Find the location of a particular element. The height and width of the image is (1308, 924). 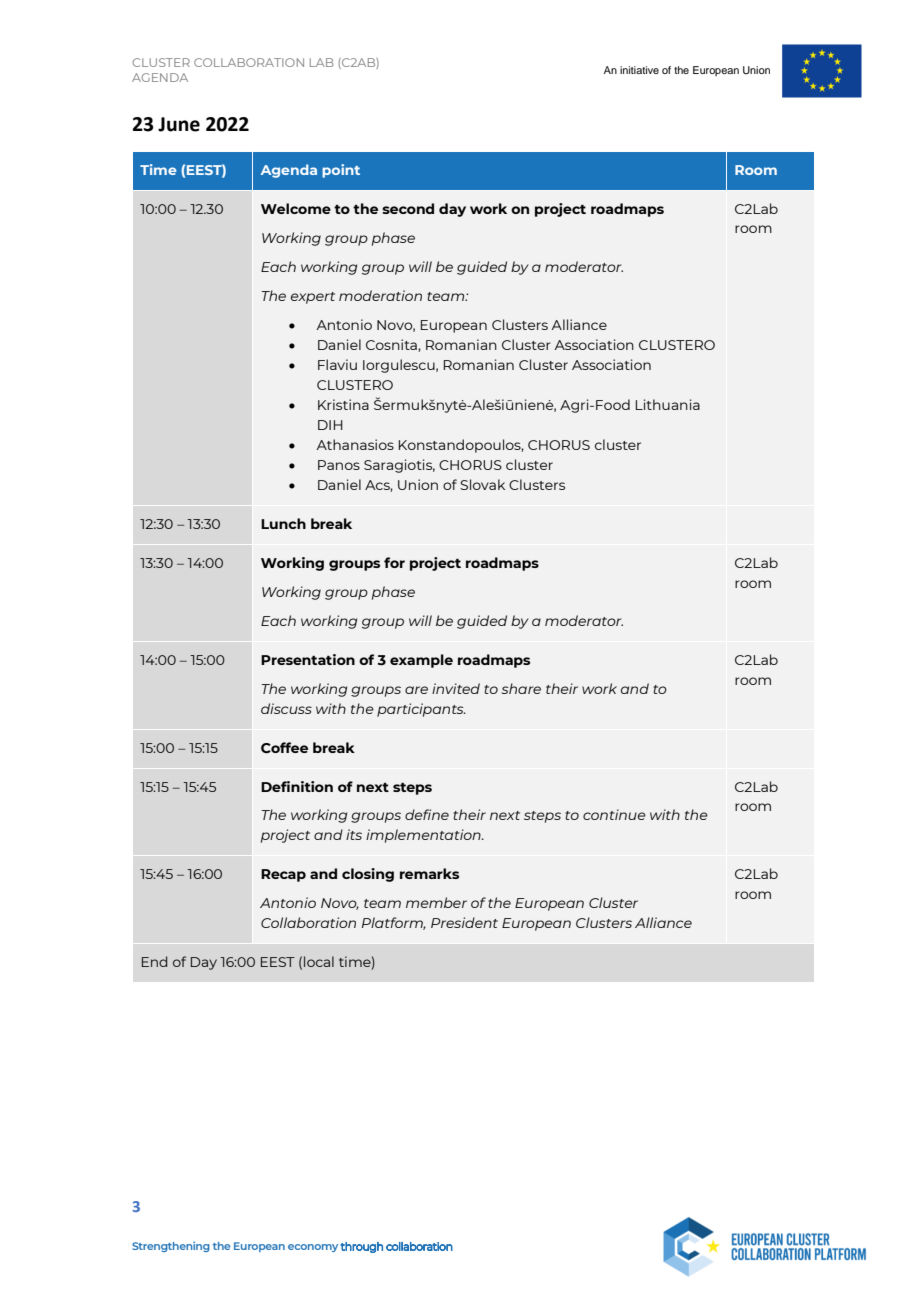

through is located at coordinates (361, 1247).
